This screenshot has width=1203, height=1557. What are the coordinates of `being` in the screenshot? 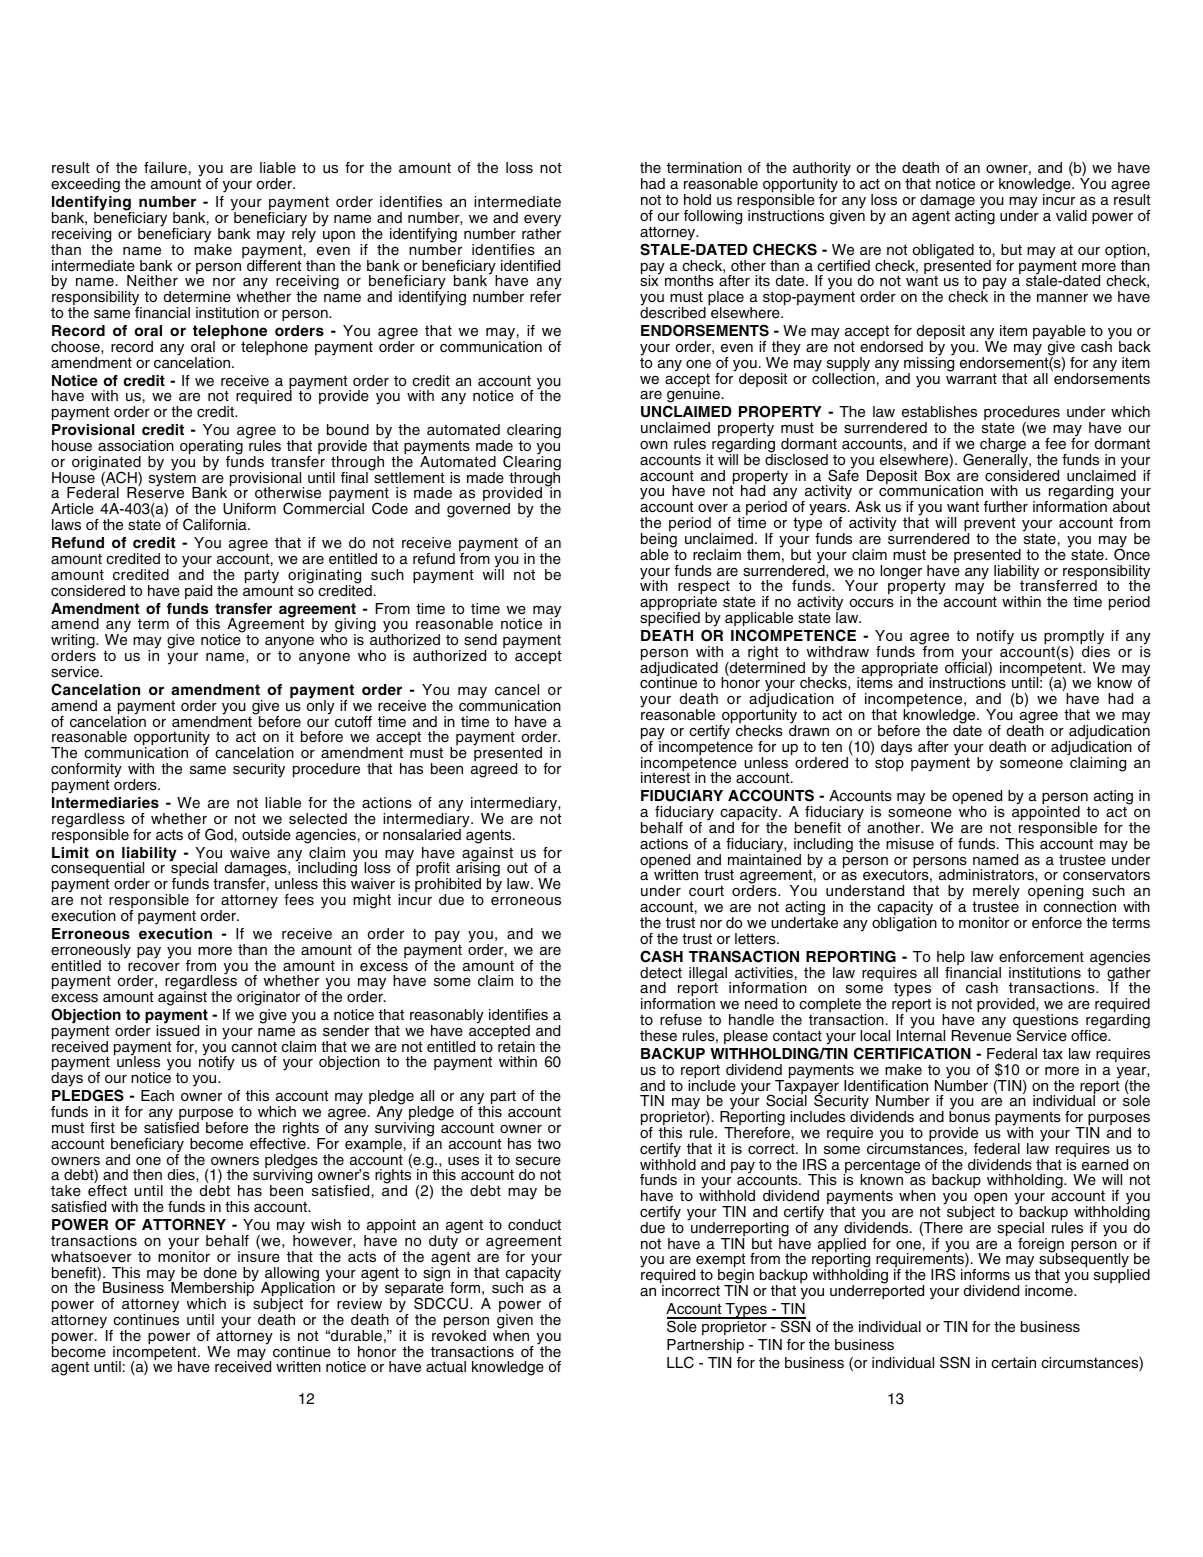 It's located at (659, 541).
